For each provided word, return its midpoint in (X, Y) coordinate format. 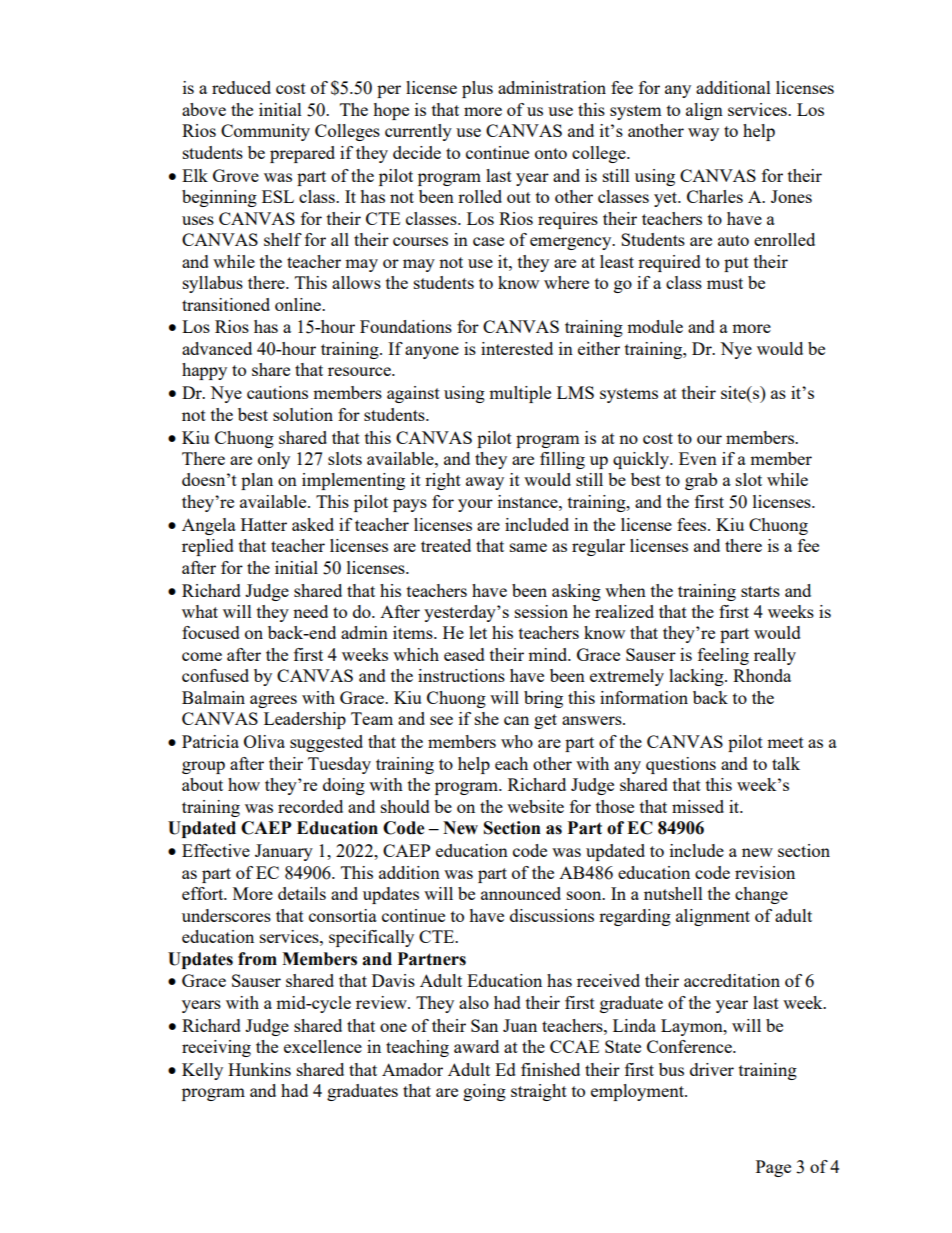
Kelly (202, 1071)
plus (477, 89)
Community (265, 132)
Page (773, 1168)
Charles (715, 196)
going (484, 1092)
